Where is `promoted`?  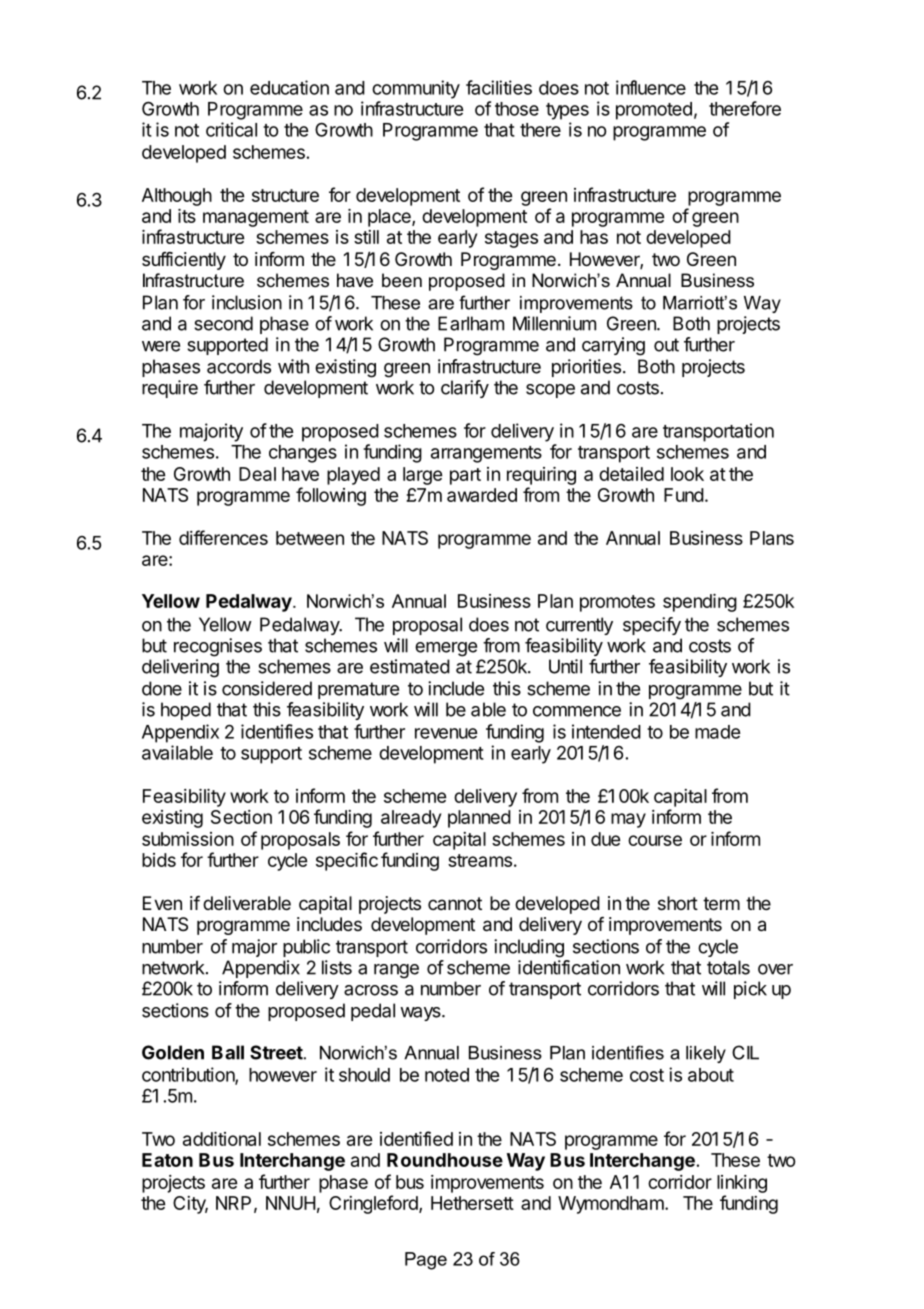 promoted is located at coordinates (654, 111).
